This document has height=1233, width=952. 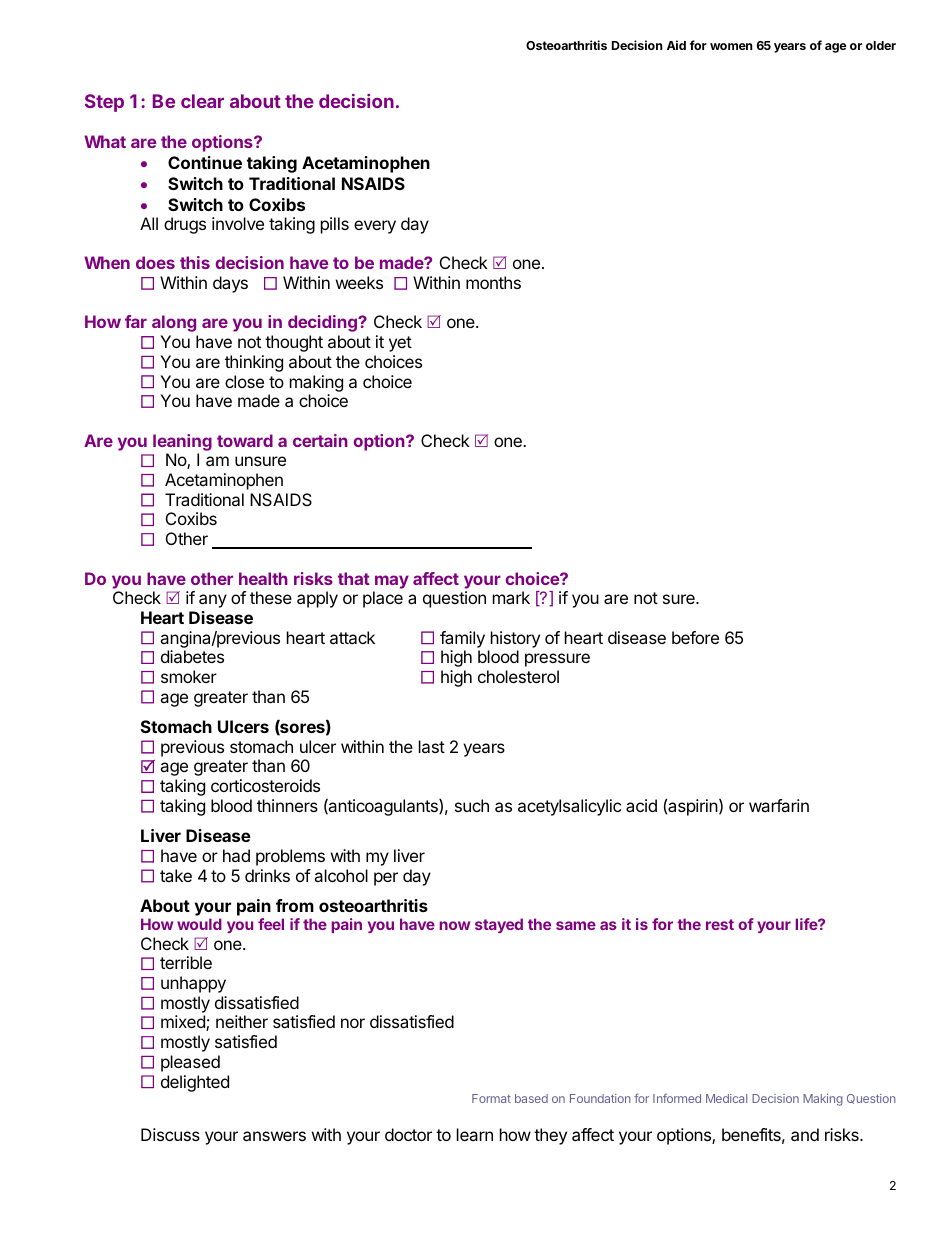 What do you see at coordinates (375, 227) in the document?
I see `every` at bounding box center [375, 227].
